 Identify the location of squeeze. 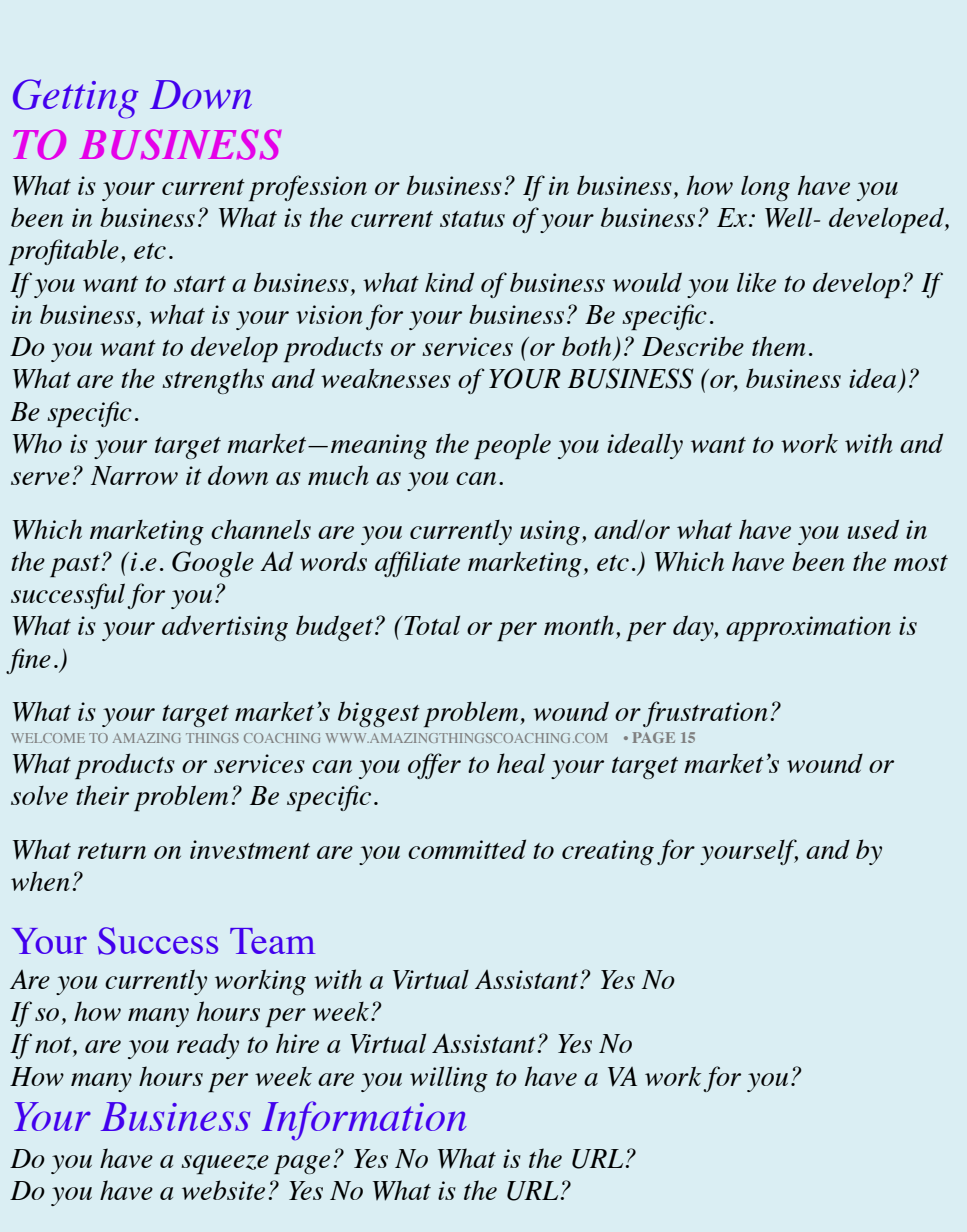
(225, 1164).
